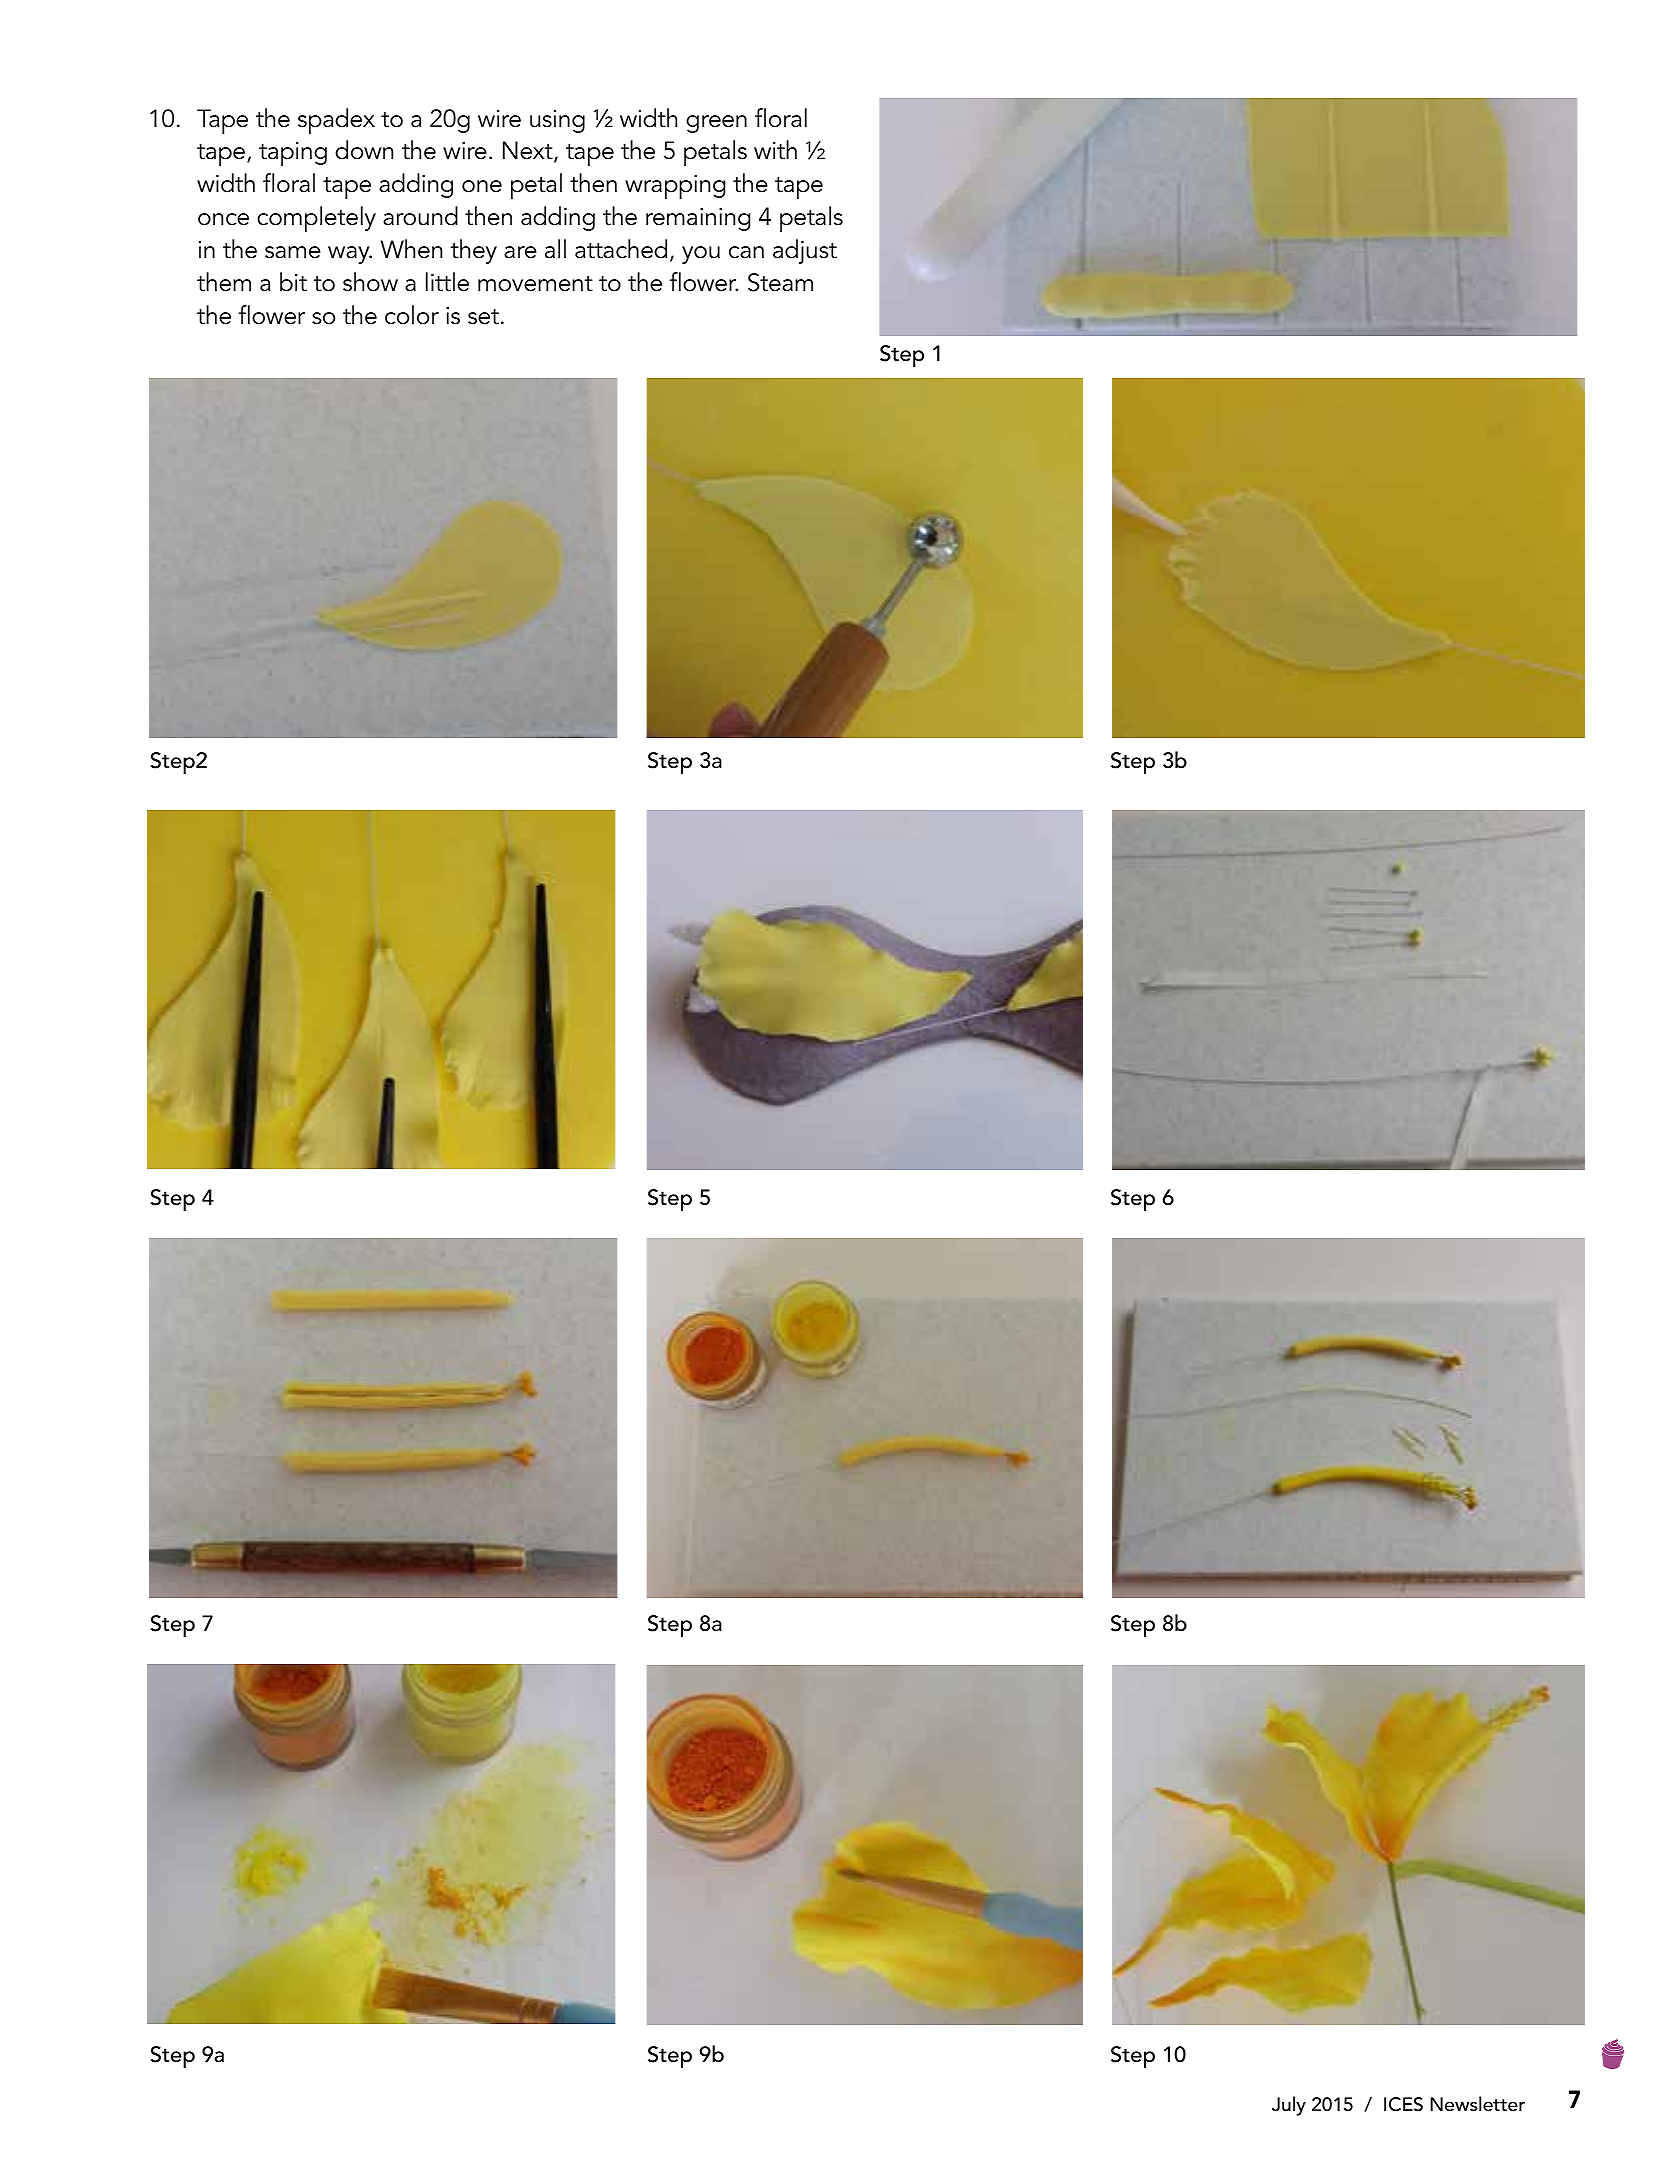  Describe the element at coordinates (364, 150) in the screenshot. I see `down` at that location.
